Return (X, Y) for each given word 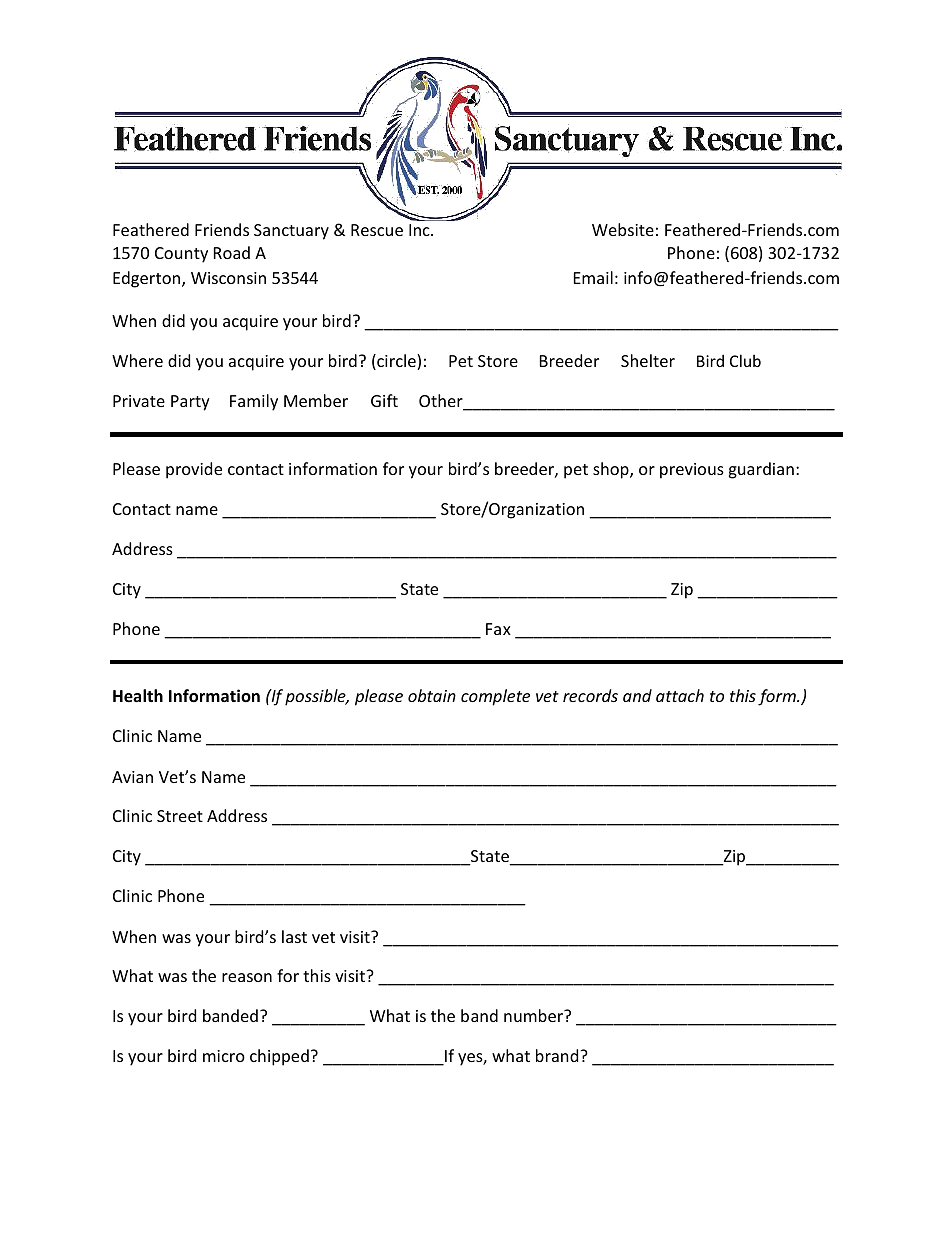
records (590, 695)
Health (138, 696)
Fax (498, 629)
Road (232, 252)
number (535, 1015)
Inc (420, 230)
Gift (384, 400)
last (294, 936)
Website (623, 229)
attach (680, 695)
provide (194, 470)
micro (224, 1056)
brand (558, 1055)
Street (180, 816)
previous (692, 471)
